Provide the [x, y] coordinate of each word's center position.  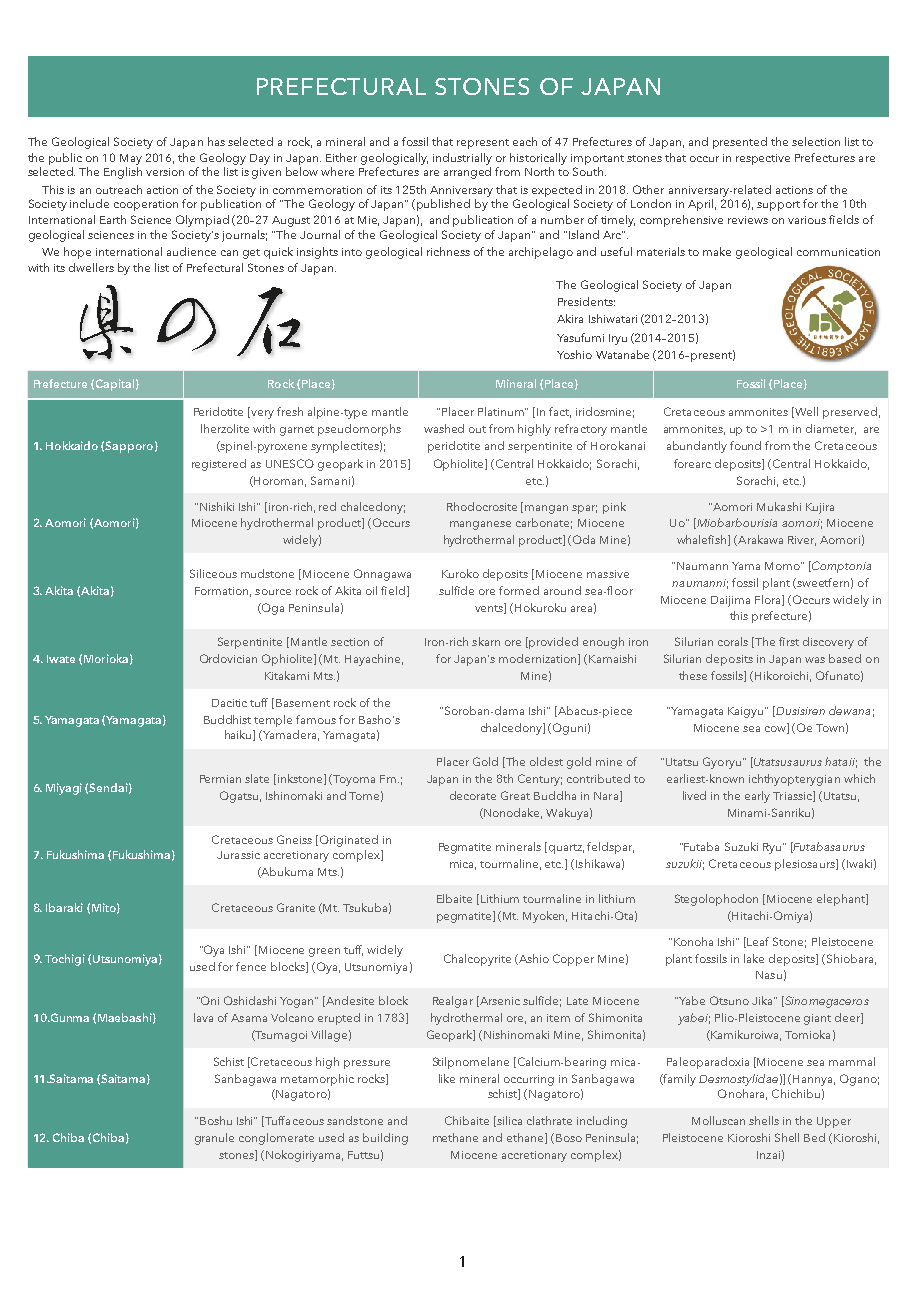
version [165, 172]
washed [444, 428]
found [745, 445]
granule [214, 1139]
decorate [473, 795]
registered [219, 465]
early [757, 797]
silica [508, 1121]
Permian [220, 779]
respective [763, 159]
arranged [467, 171]
